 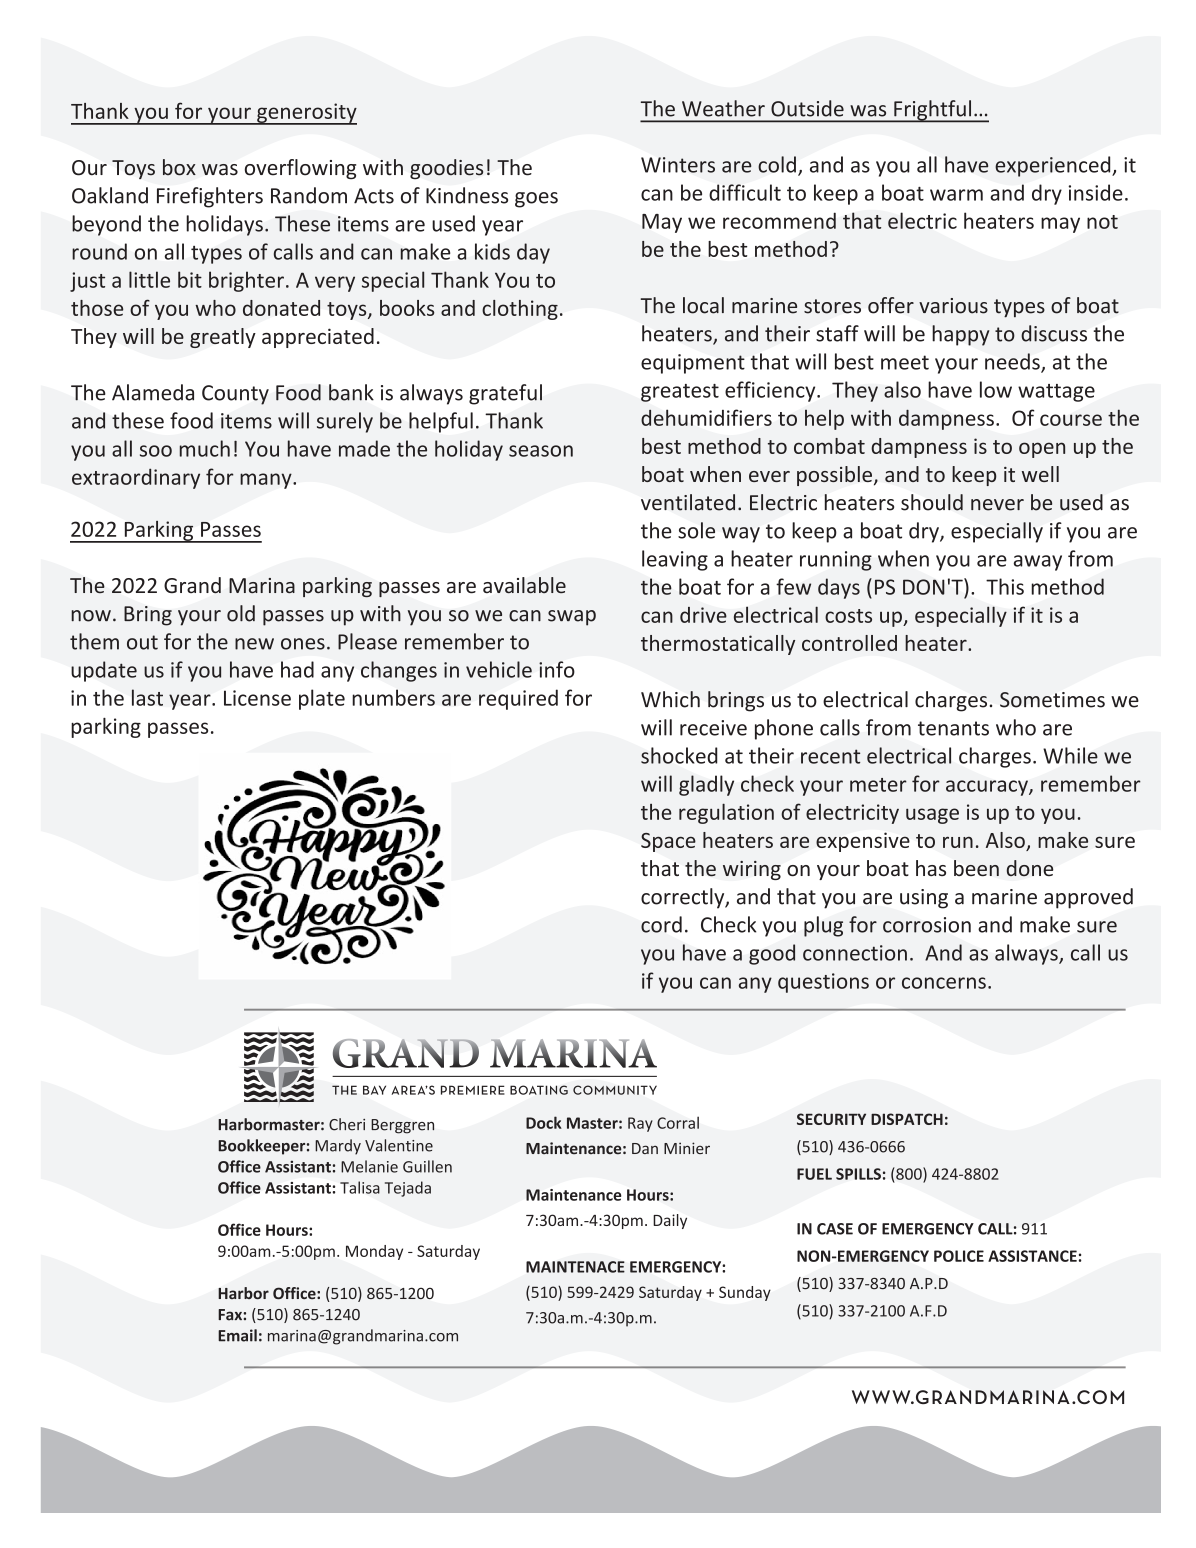 I want to click on Frightful, so click(x=933, y=111).
